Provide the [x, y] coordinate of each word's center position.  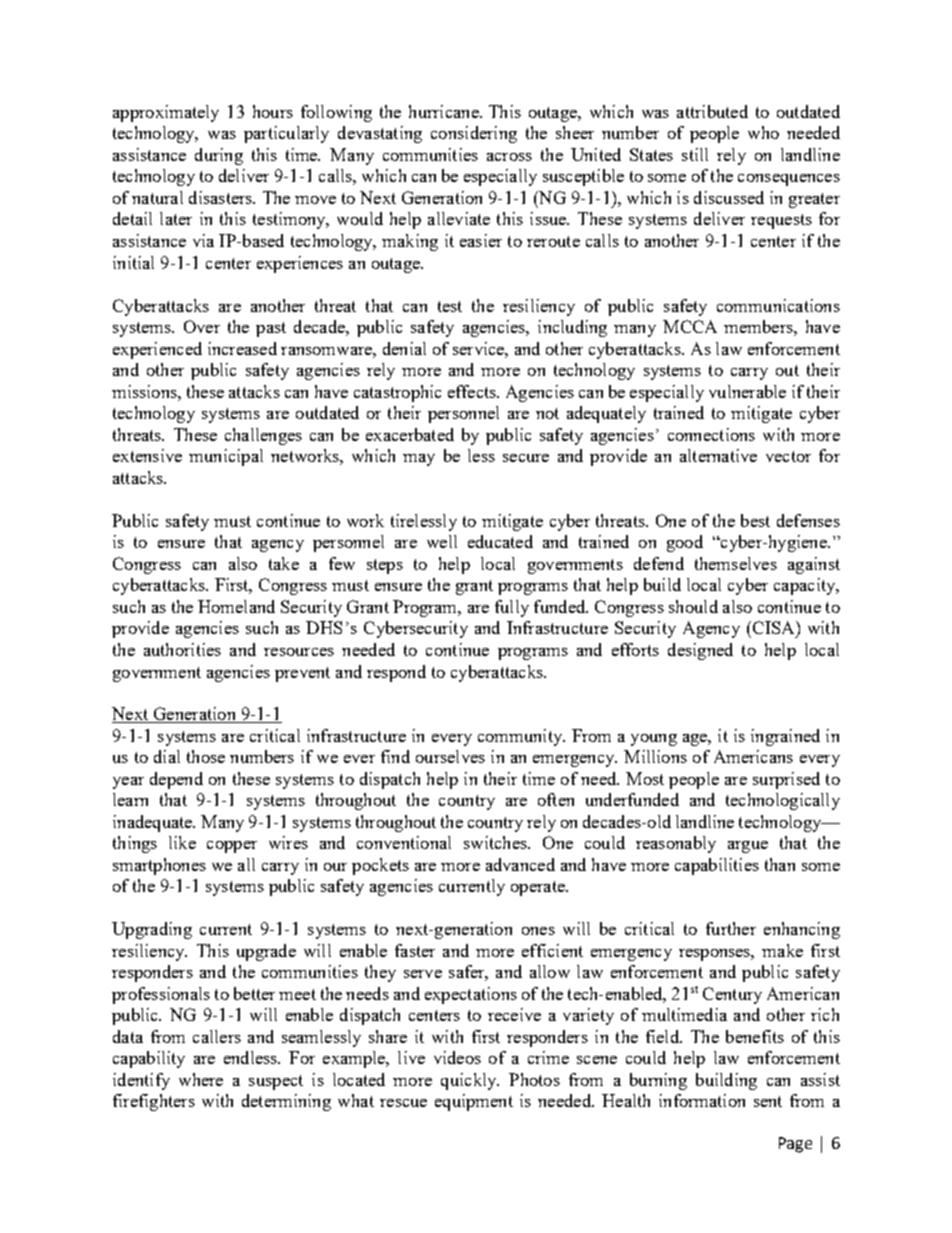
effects [473, 391]
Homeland [236, 606]
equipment [474, 1102]
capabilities [717, 866]
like [182, 842]
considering [474, 134]
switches [496, 842]
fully [512, 608]
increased [242, 348]
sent [768, 1101]
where [201, 1079]
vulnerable [747, 391]
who [763, 132]
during [219, 156]
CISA [773, 627]
